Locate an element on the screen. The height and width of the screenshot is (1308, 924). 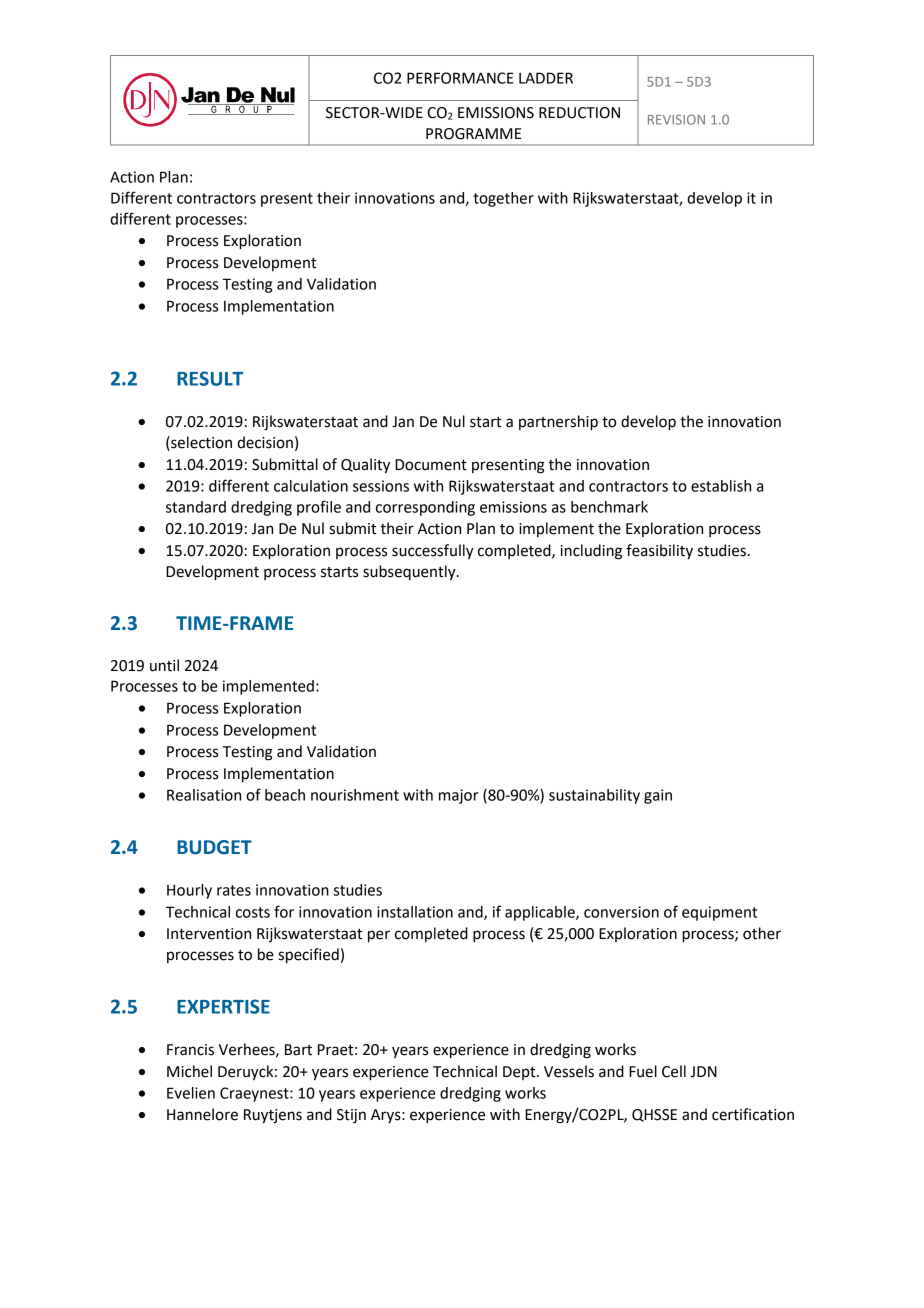
feasibility is located at coordinates (659, 552).
